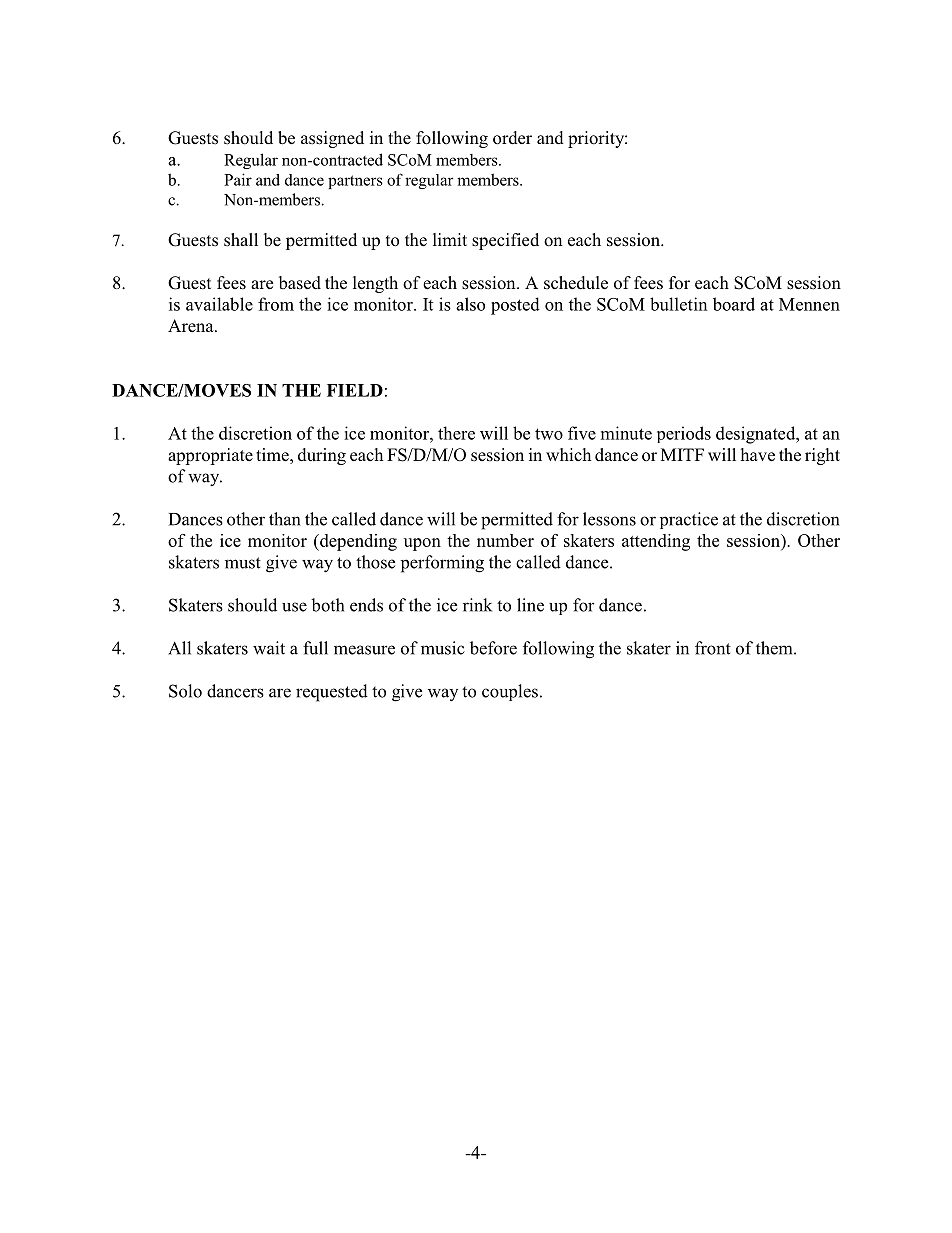  What do you see at coordinates (512, 138) in the image?
I see `order` at bounding box center [512, 138].
